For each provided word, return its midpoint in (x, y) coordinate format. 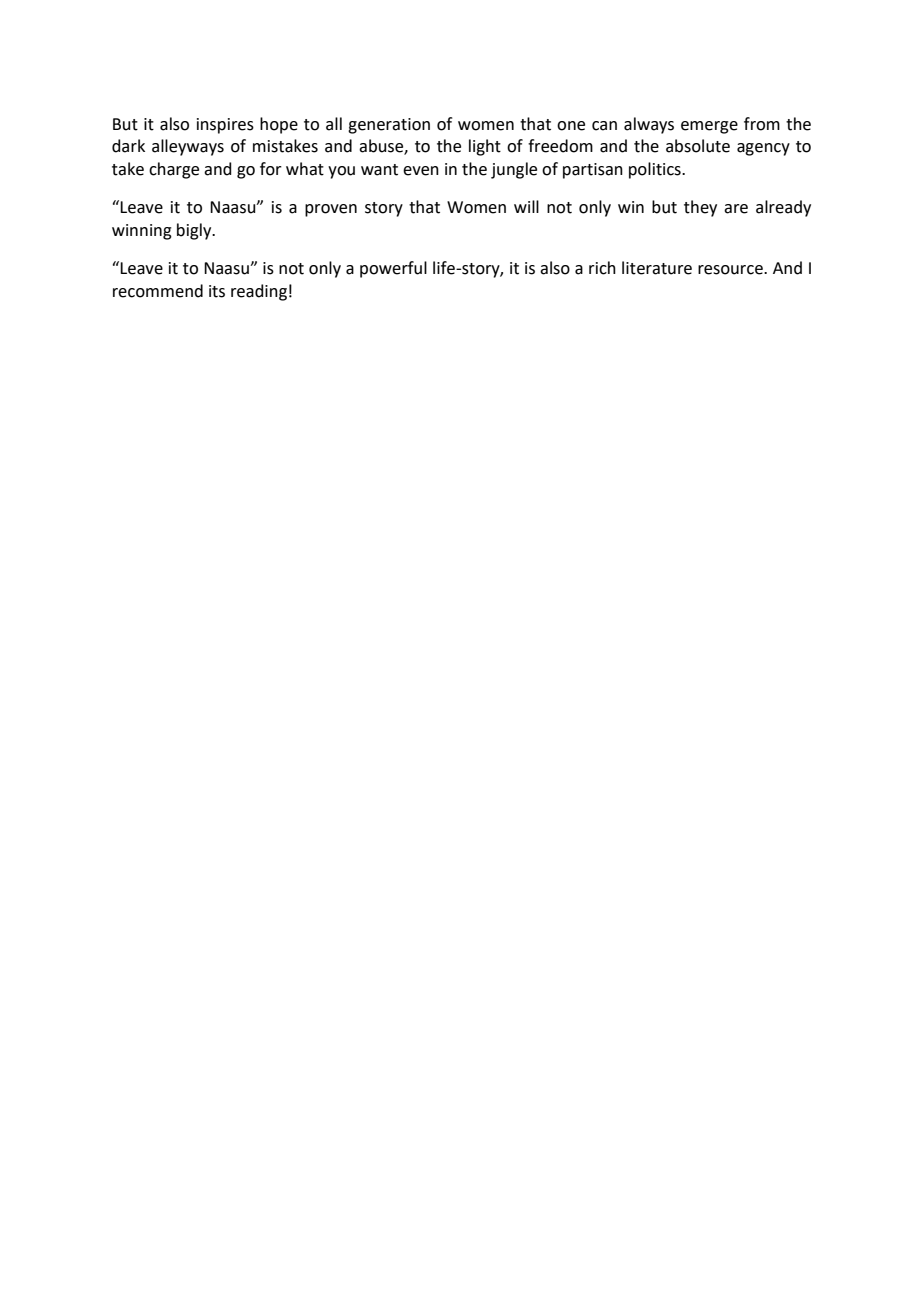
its (217, 291)
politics (656, 170)
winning (142, 232)
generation (389, 126)
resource (731, 270)
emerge (709, 127)
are (736, 209)
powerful (393, 269)
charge (174, 170)
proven (331, 210)
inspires (225, 126)
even (421, 171)
